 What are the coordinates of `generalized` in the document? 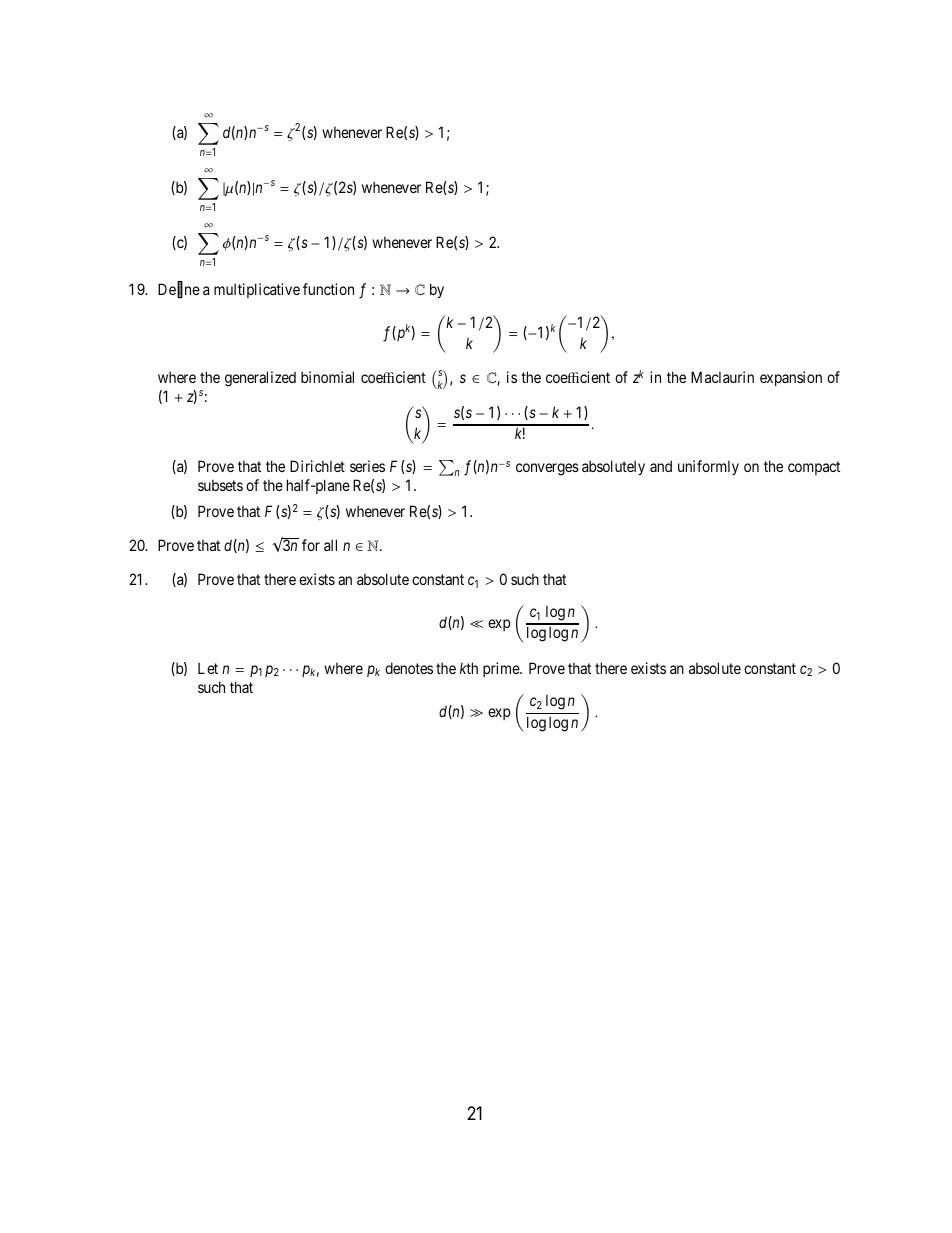 It's located at (260, 379).
